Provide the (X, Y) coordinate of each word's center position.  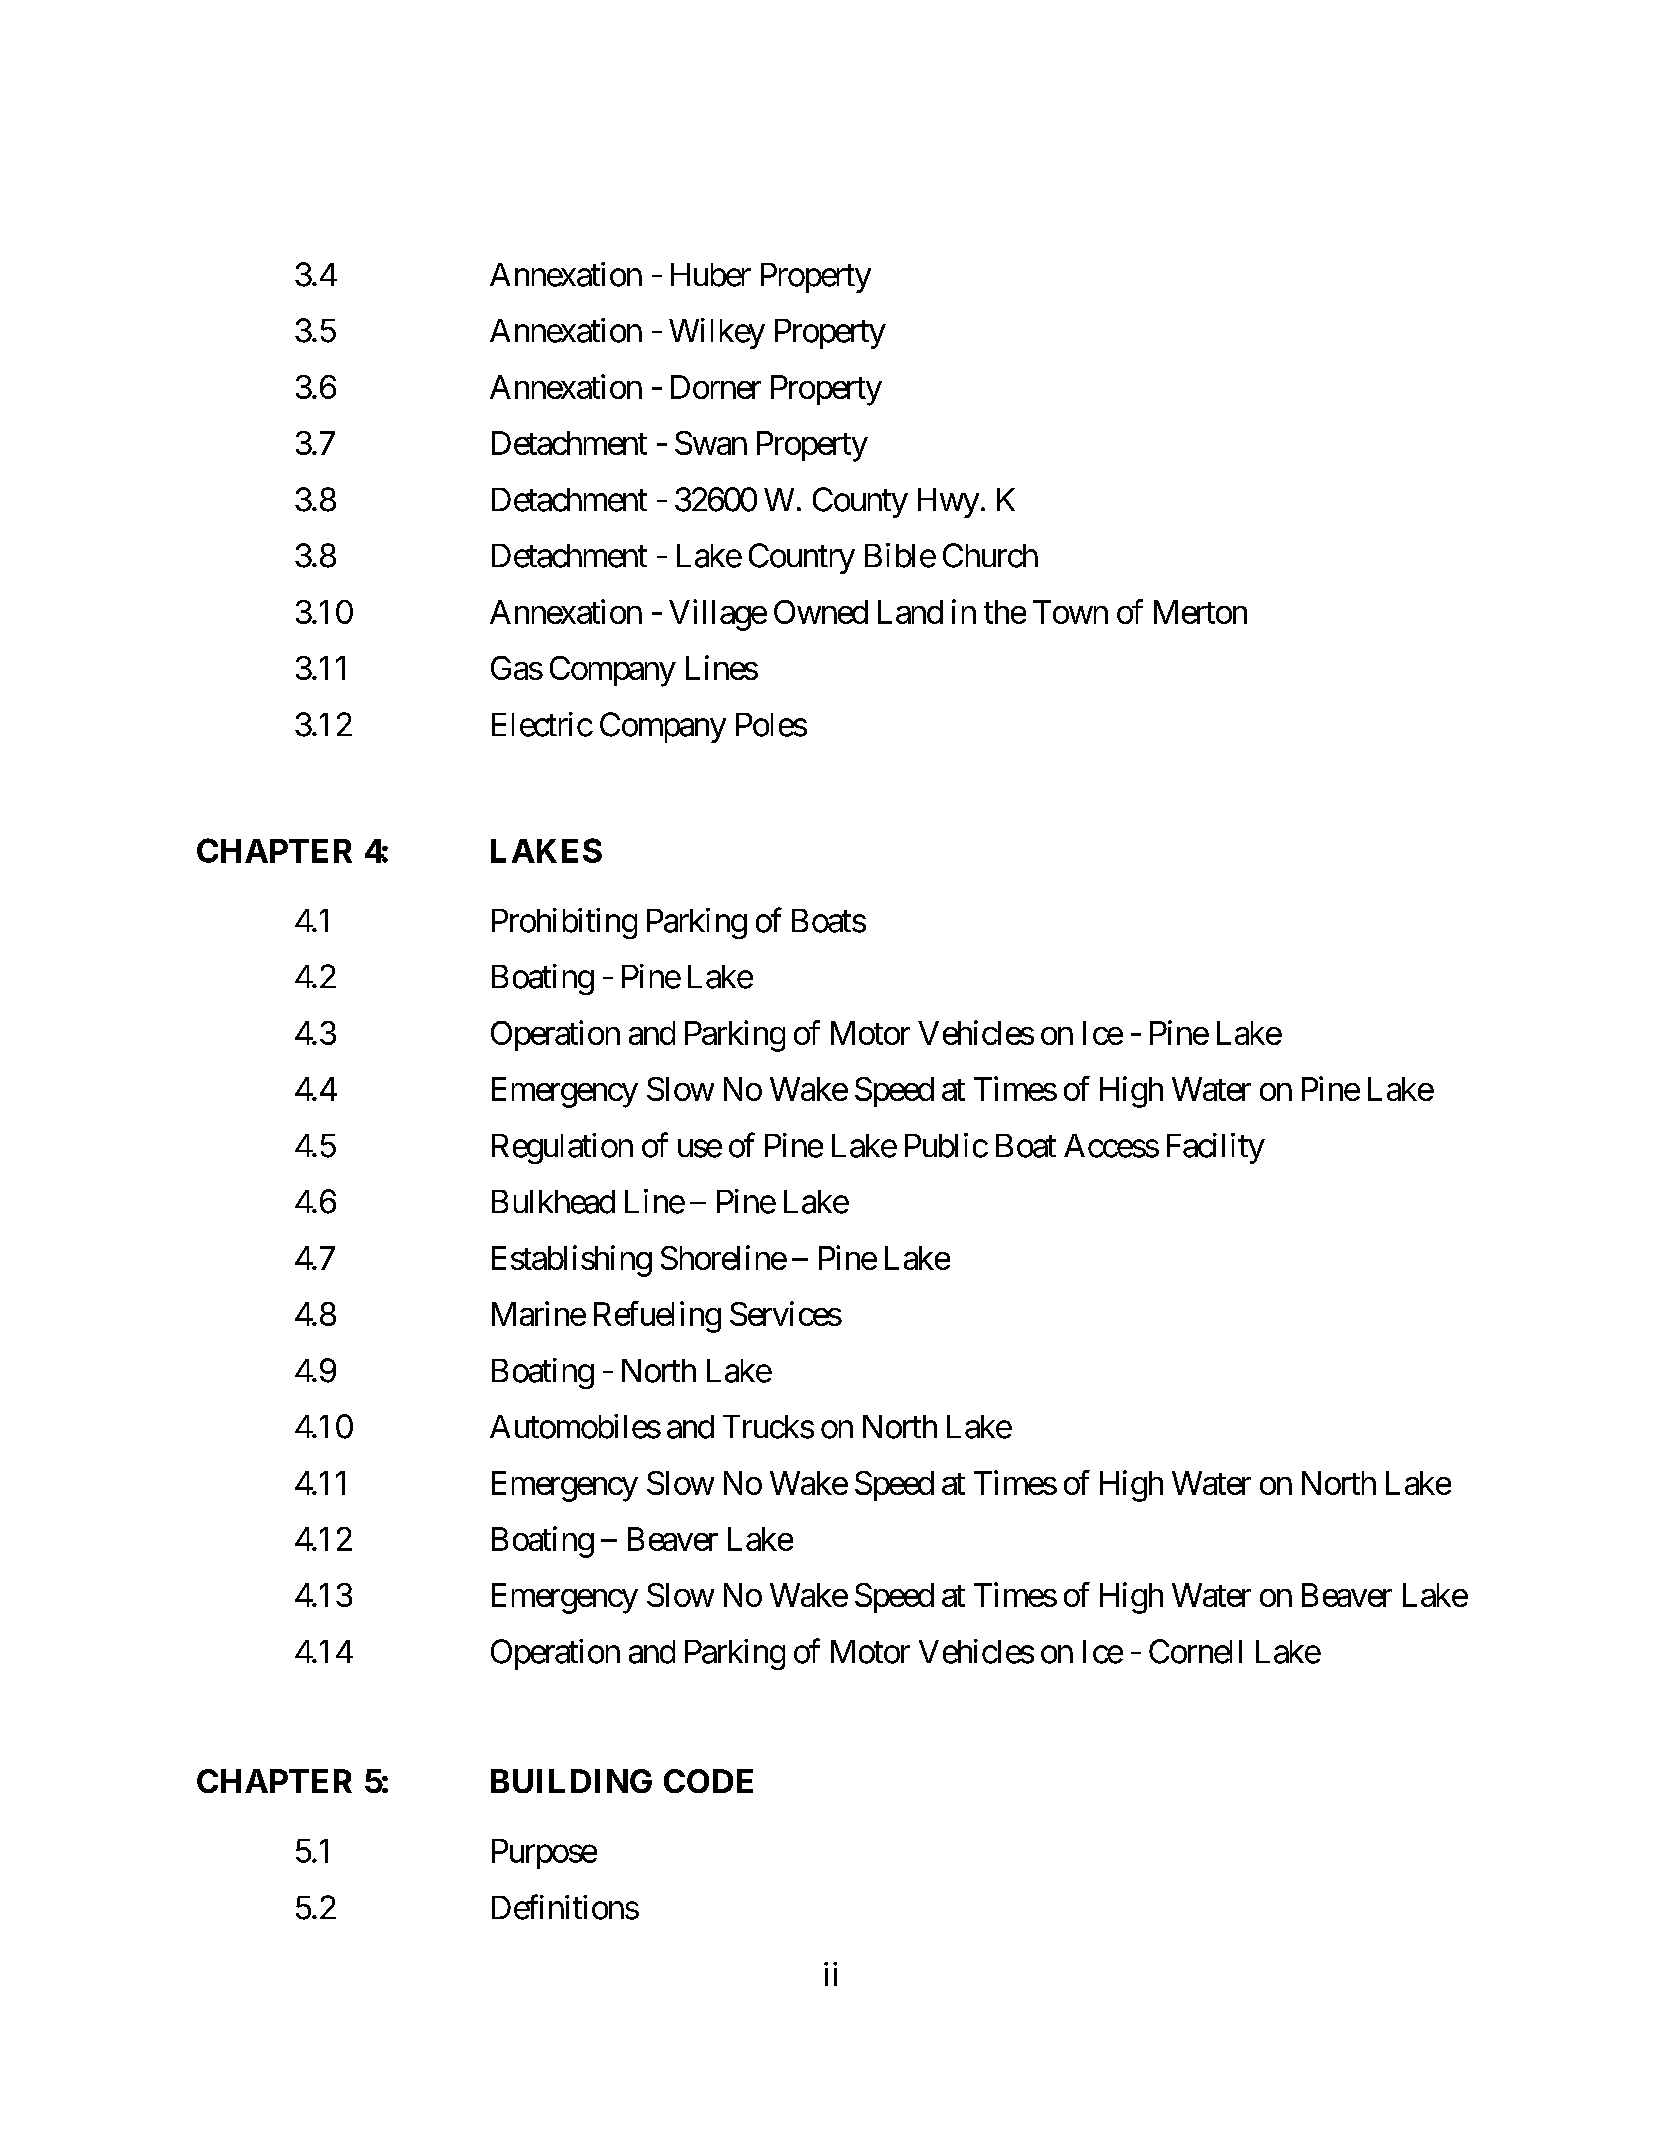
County (860, 502)
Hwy (948, 503)
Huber (711, 275)
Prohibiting (564, 923)
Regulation (562, 1148)
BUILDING (571, 1781)
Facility (1216, 1148)
